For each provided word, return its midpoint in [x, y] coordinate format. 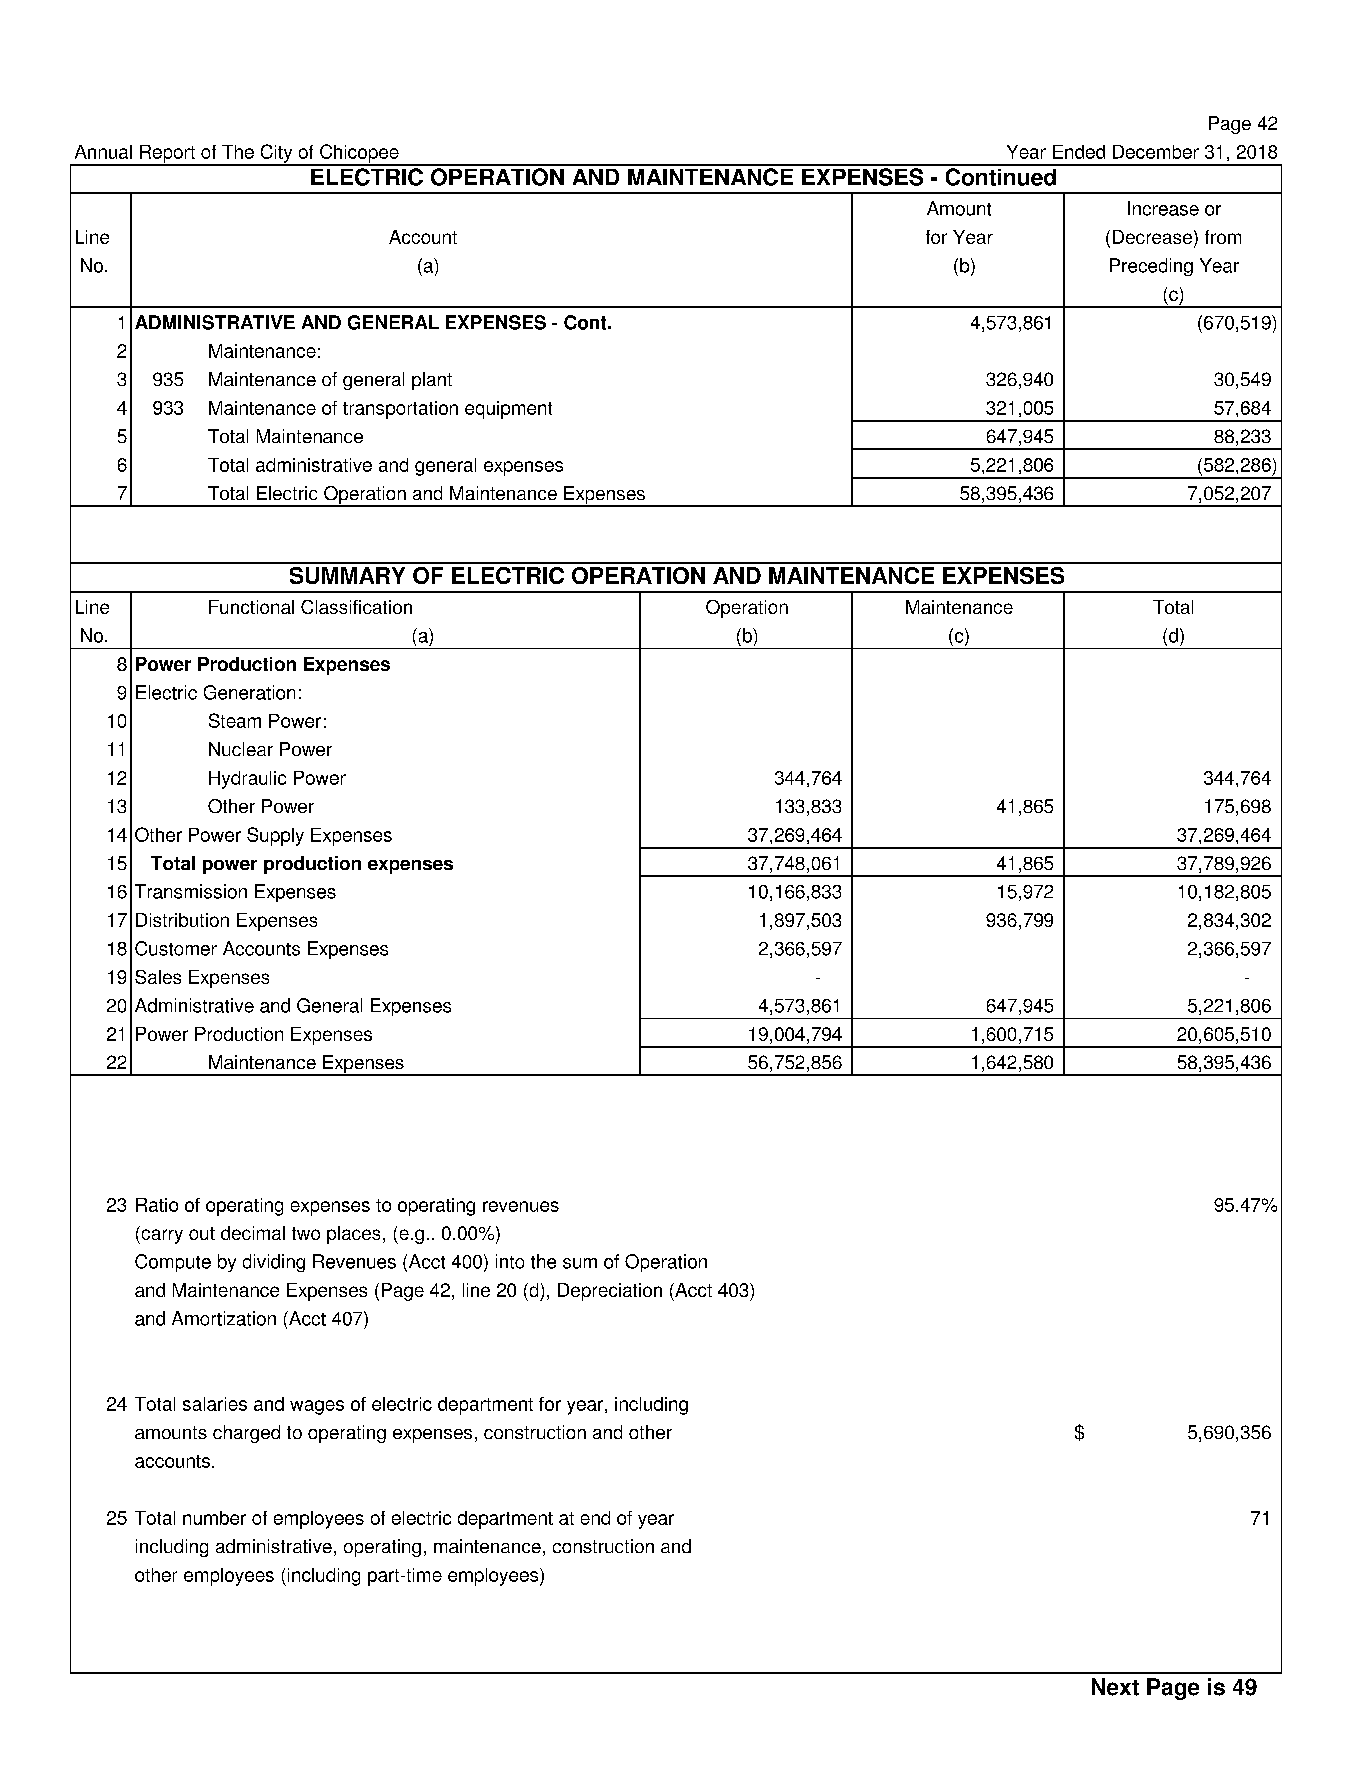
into [510, 1261]
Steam [235, 720]
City [276, 154]
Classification [356, 607]
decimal [253, 1233]
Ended [1079, 152]
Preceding [1151, 267]
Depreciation [610, 1292]
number [214, 1518]
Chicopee [359, 154]
